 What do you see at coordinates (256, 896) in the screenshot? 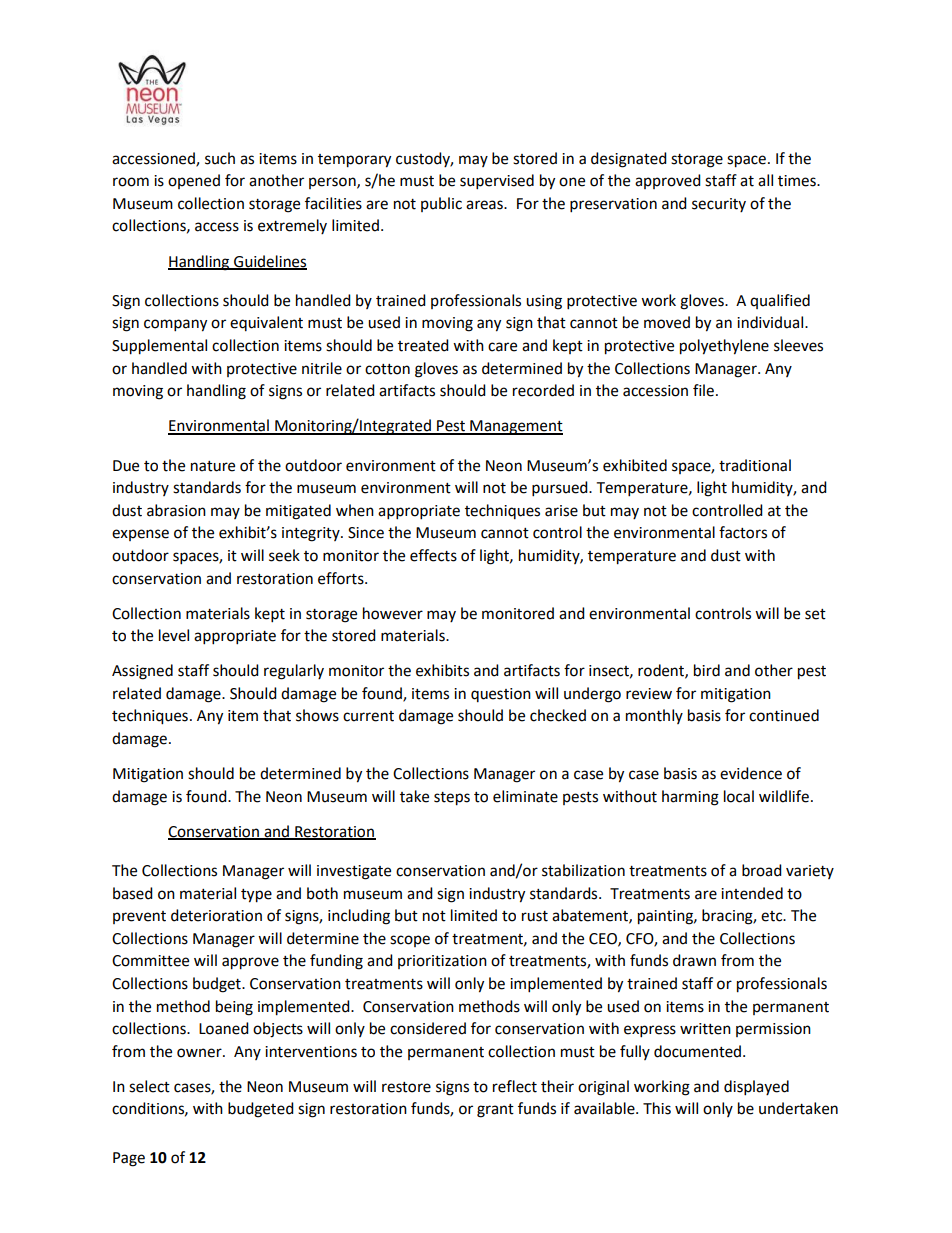
I see `type` at bounding box center [256, 896].
